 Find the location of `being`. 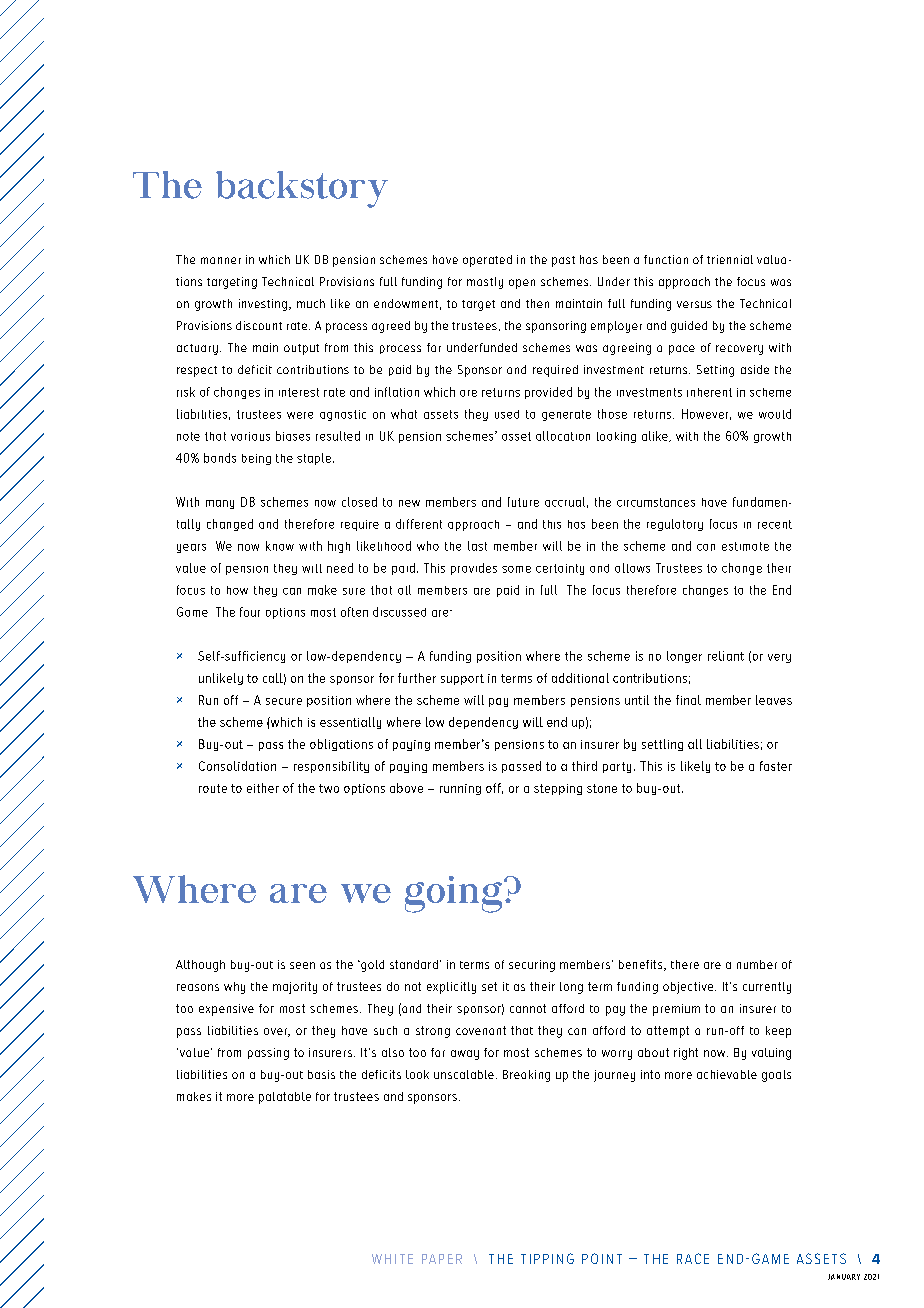

being is located at coordinates (256, 459).
